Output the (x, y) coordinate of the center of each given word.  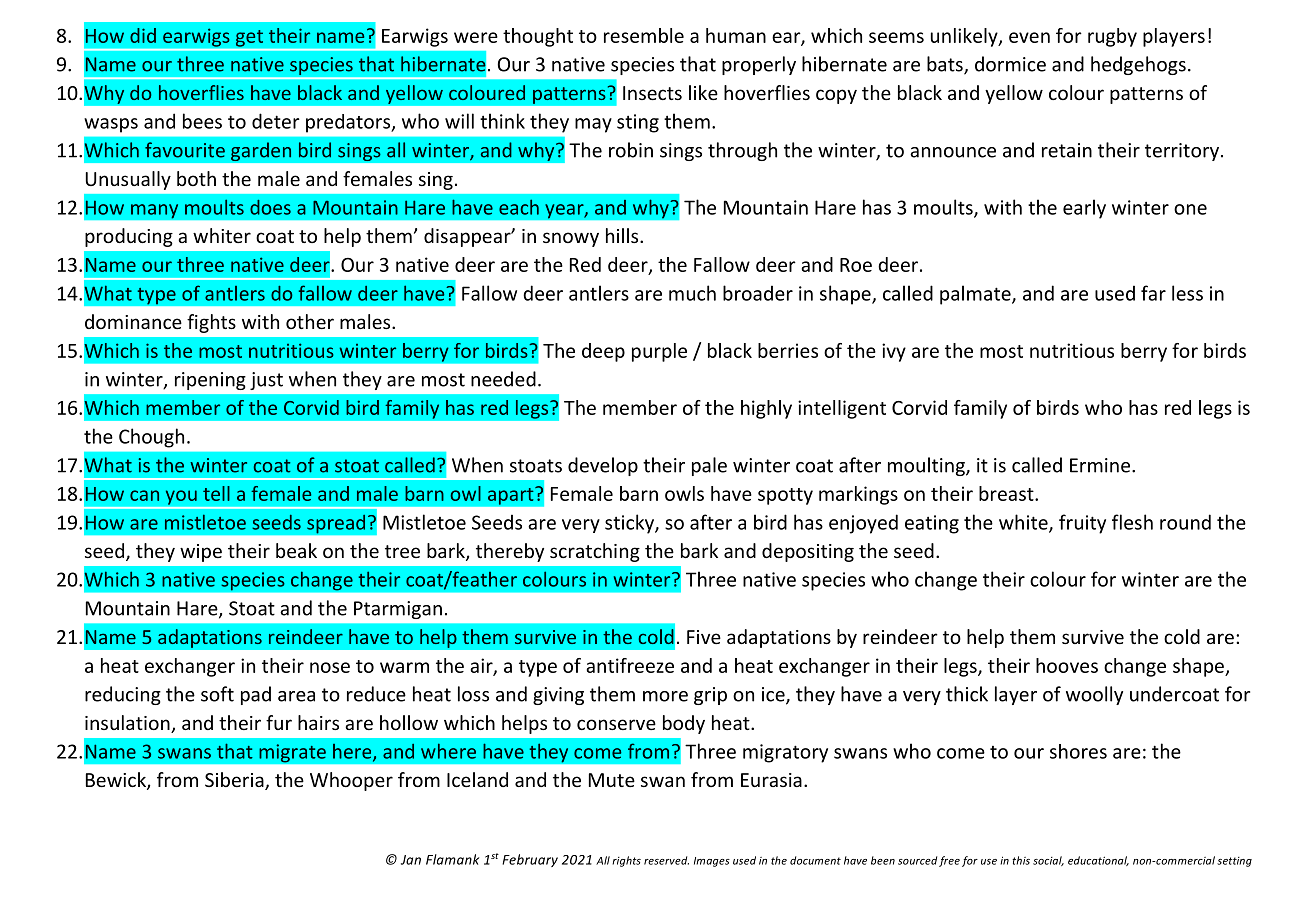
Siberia (235, 781)
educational (1098, 861)
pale (709, 466)
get (249, 38)
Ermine (1101, 465)
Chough (151, 438)
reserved (666, 860)
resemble (644, 35)
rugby (1112, 37)
